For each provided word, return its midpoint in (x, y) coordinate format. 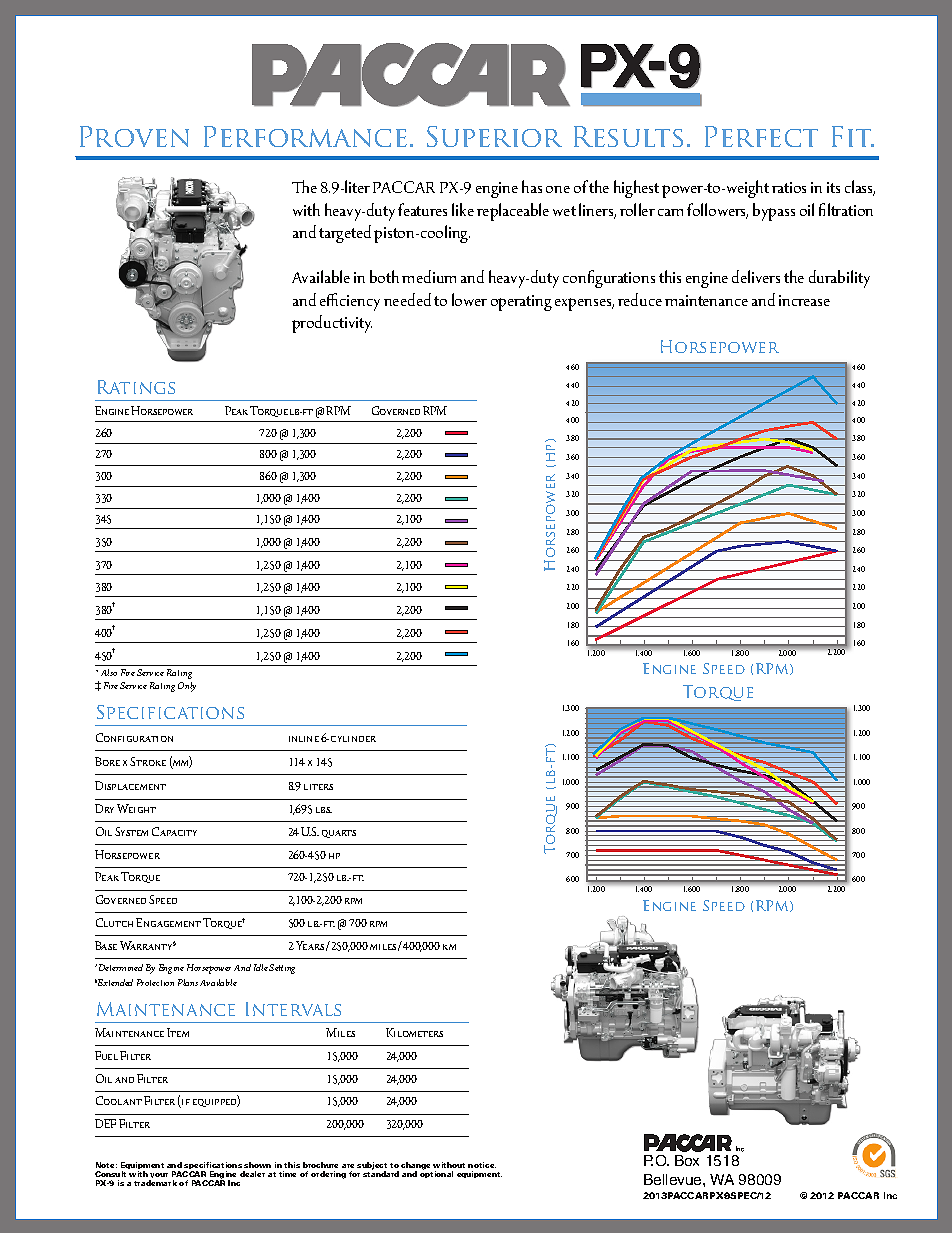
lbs (324, 810)
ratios (789, 187)
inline (304, 739)
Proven (134, 136)
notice (482, 1165)
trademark (155, 1183)
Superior (494, 136)
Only (187, 687)
